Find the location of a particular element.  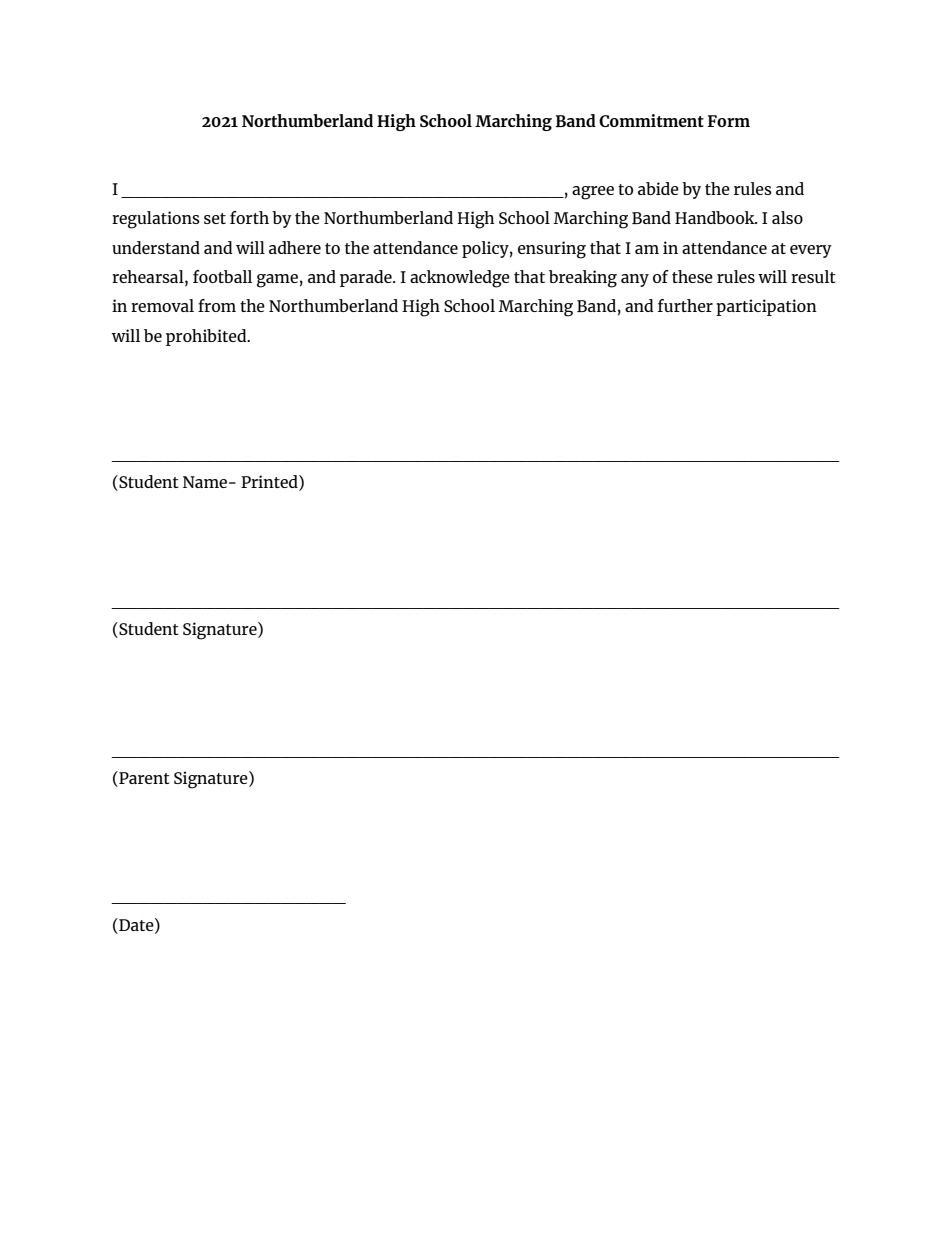

acknowledge is located at coordinates (460, 279).
